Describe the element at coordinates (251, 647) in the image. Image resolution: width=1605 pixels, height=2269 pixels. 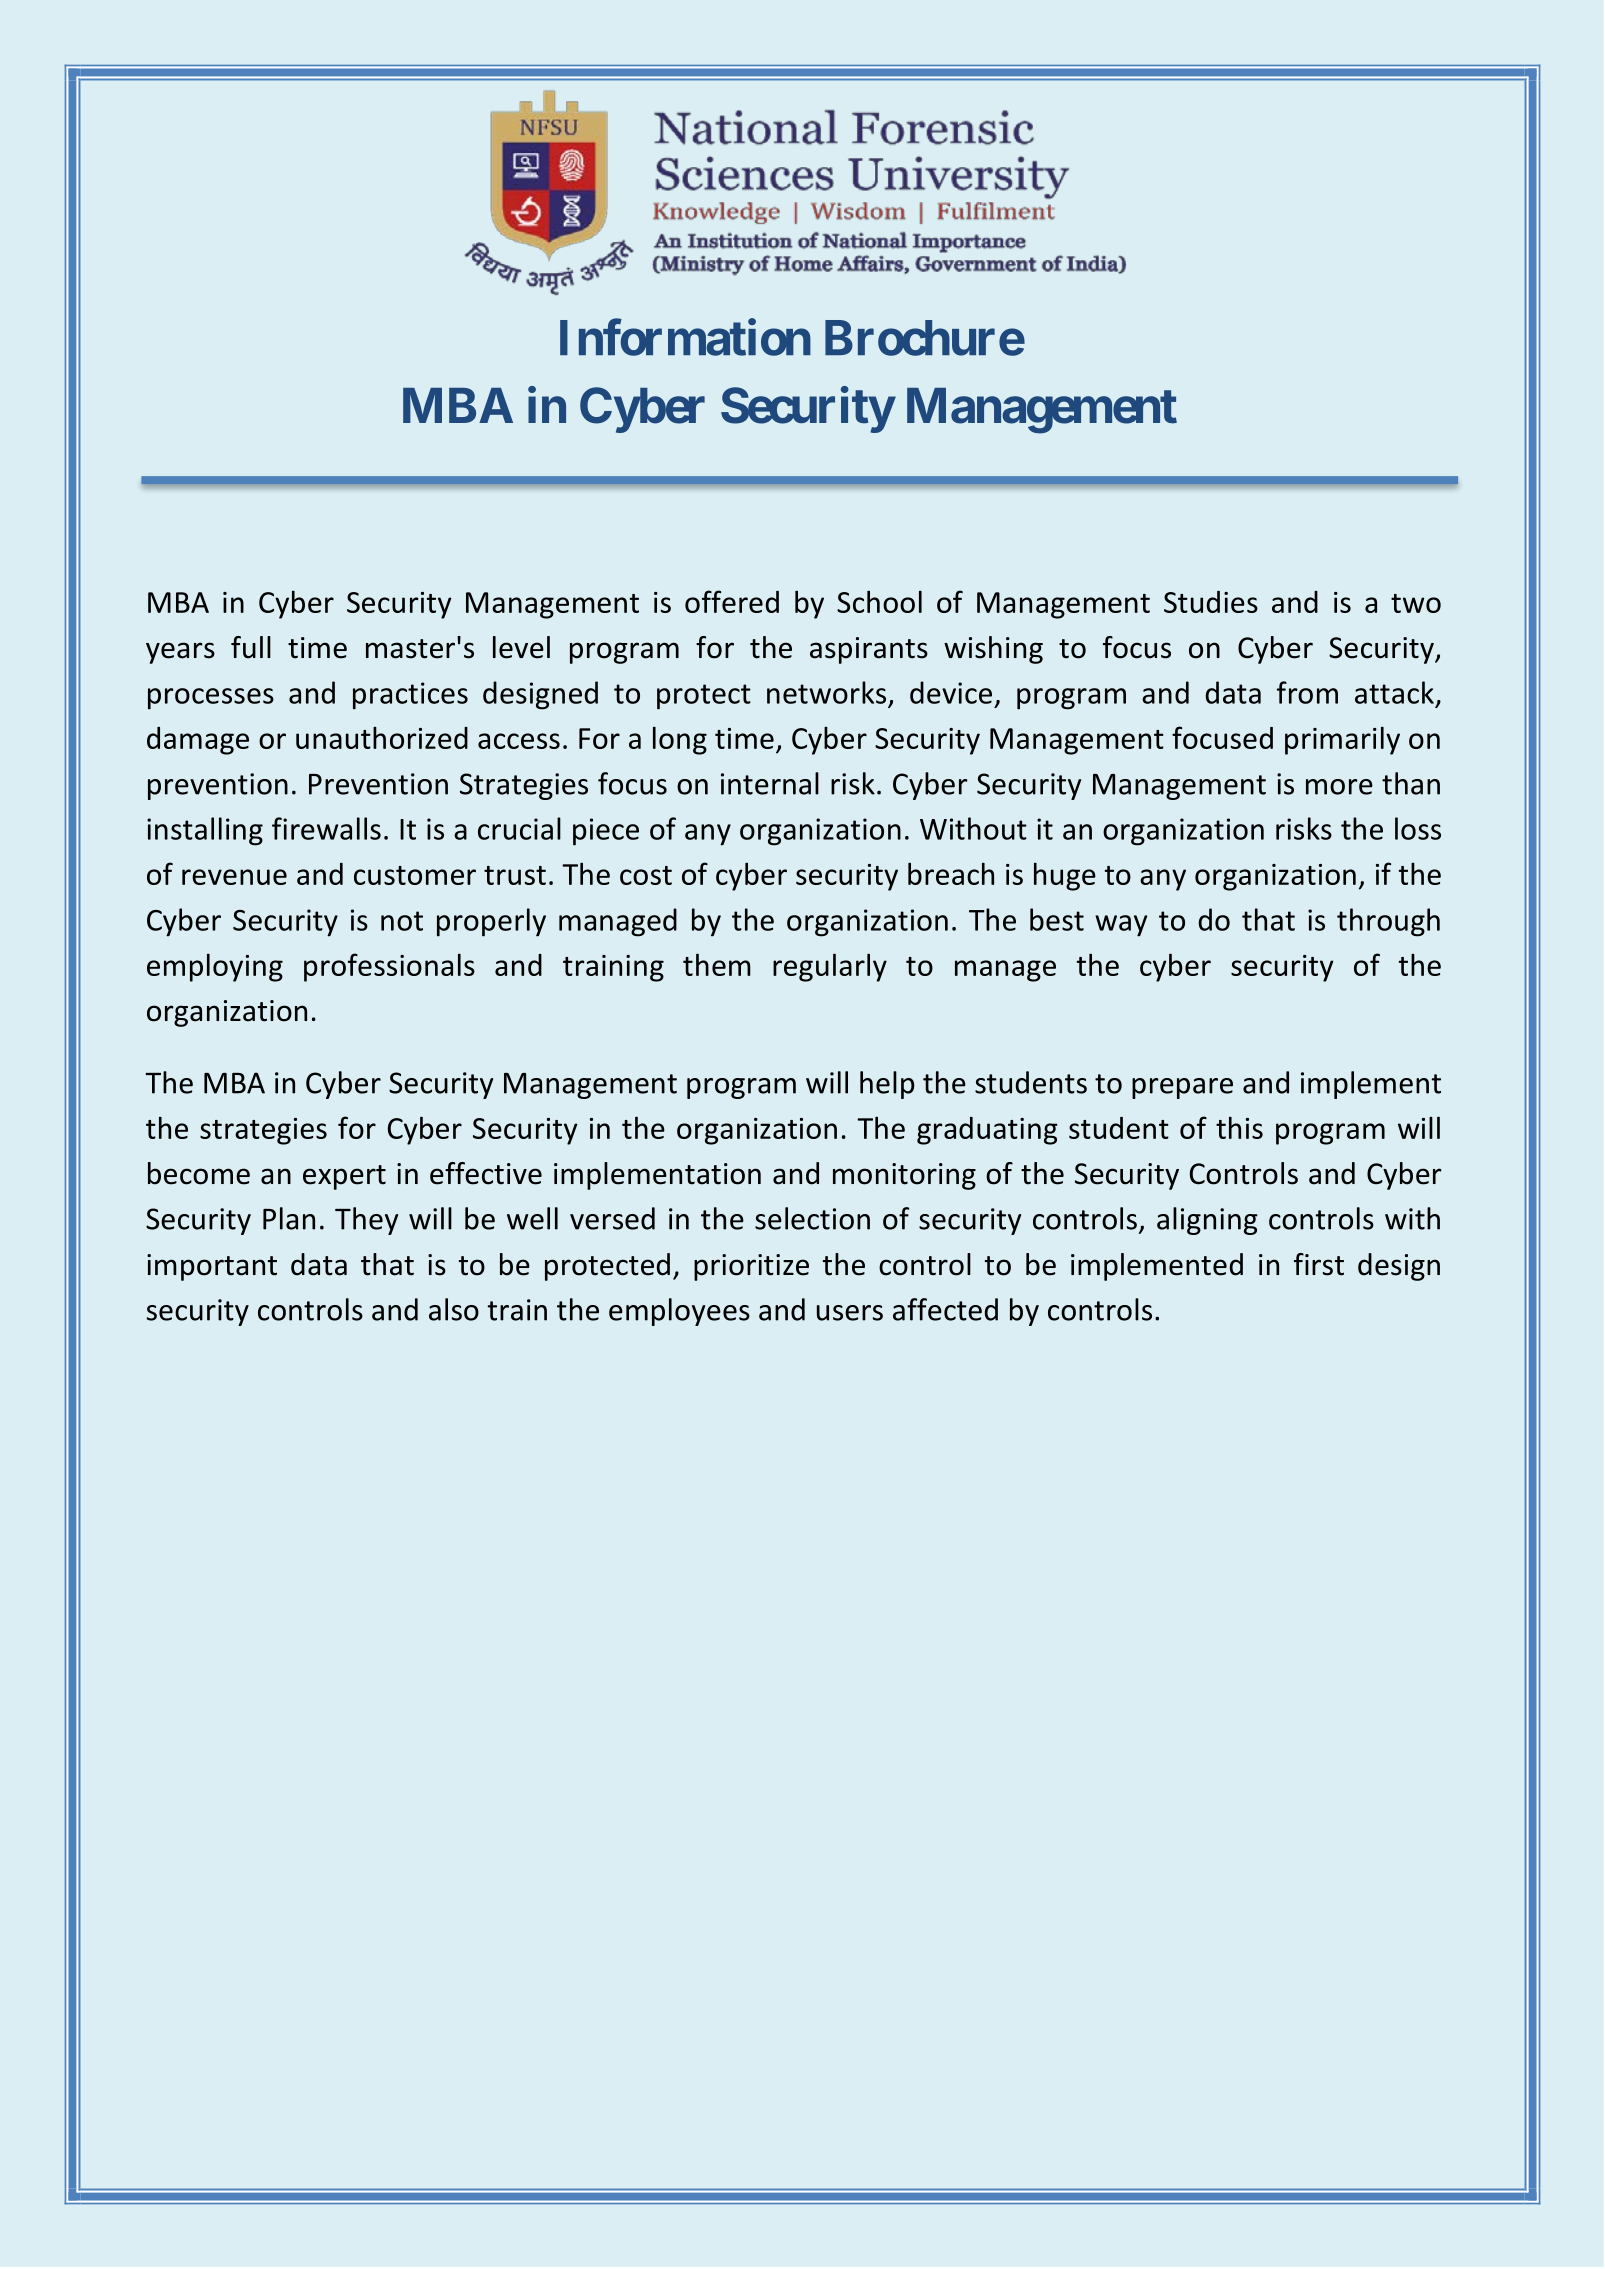
I see `full` at that location.
